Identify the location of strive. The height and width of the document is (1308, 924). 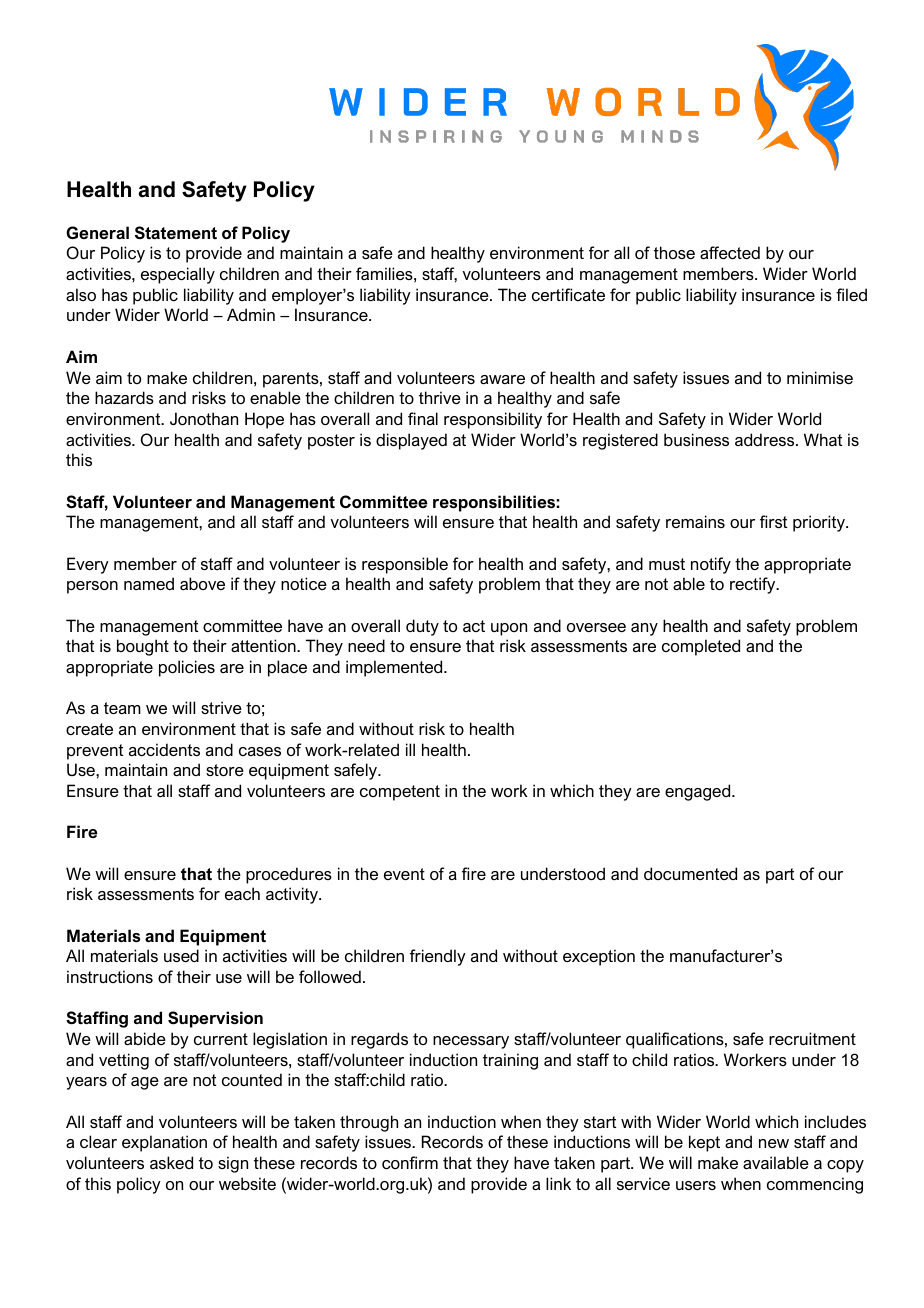
(221, 707).
